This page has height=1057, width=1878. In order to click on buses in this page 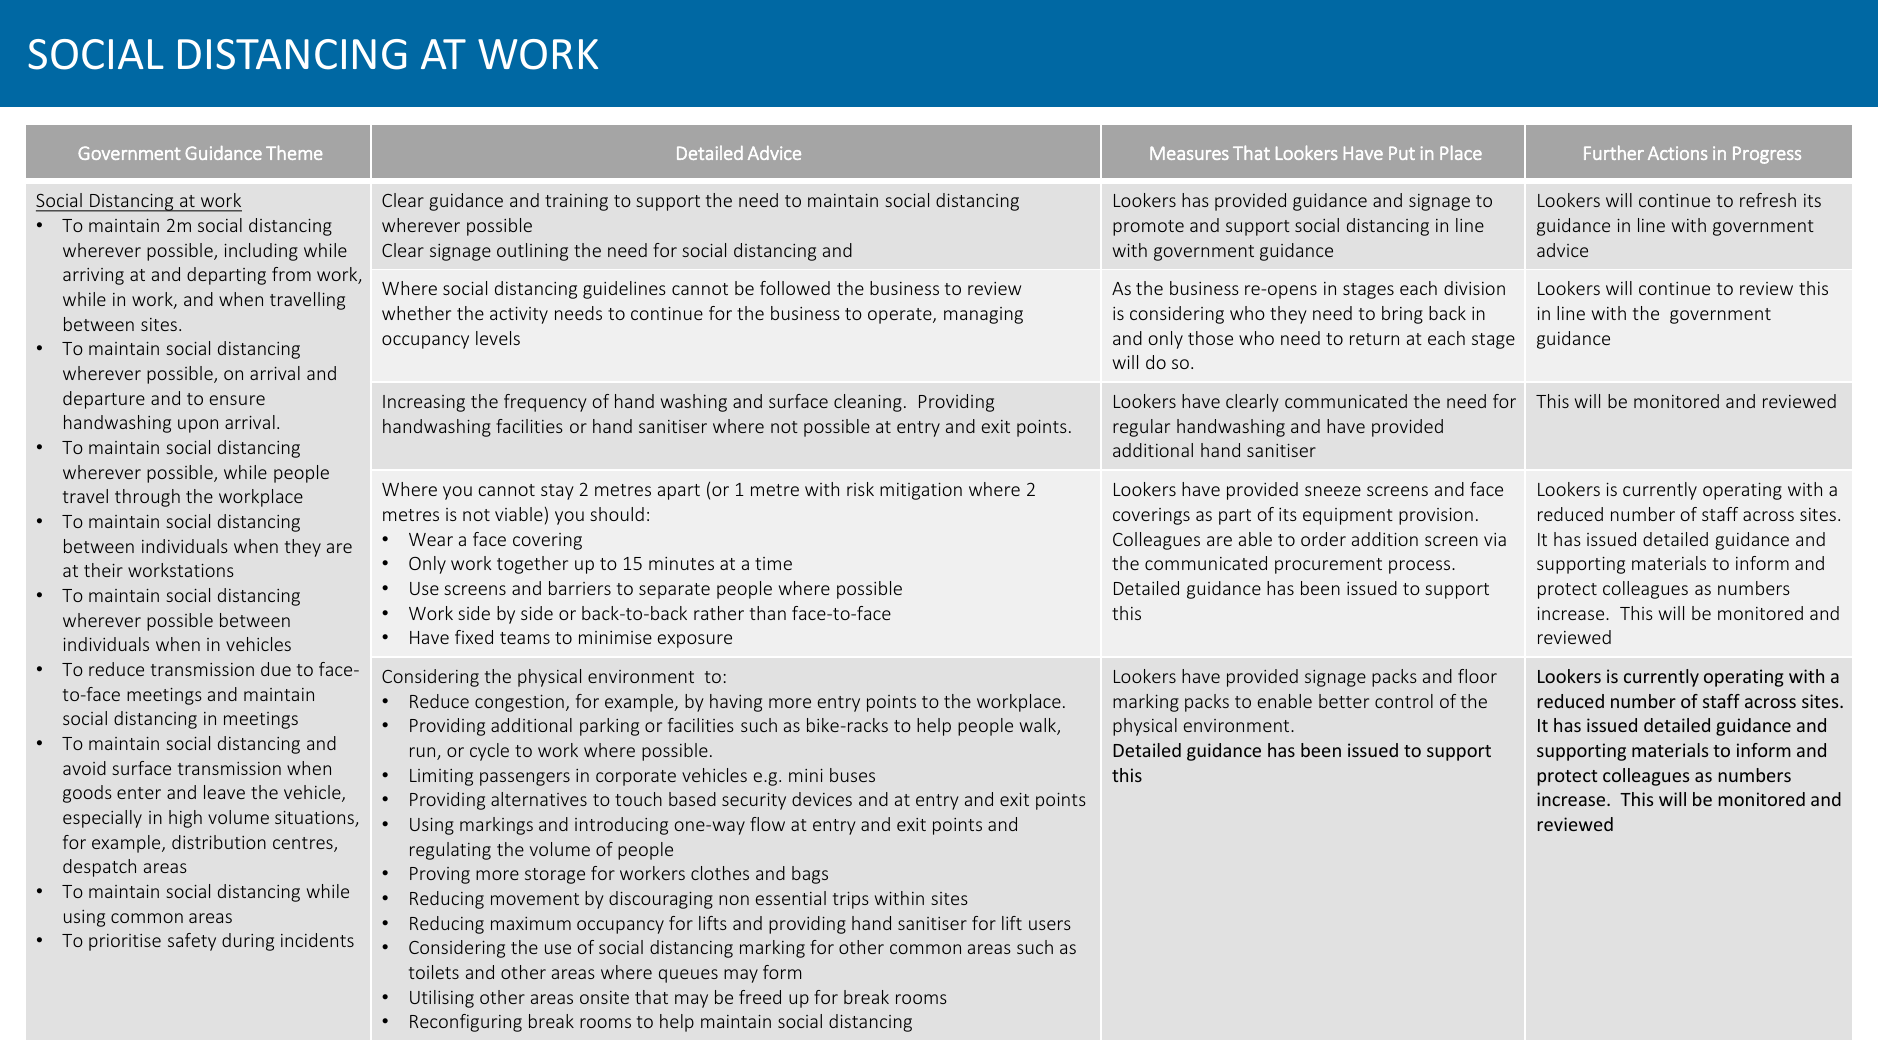, I will do `click(852, 775)`.
